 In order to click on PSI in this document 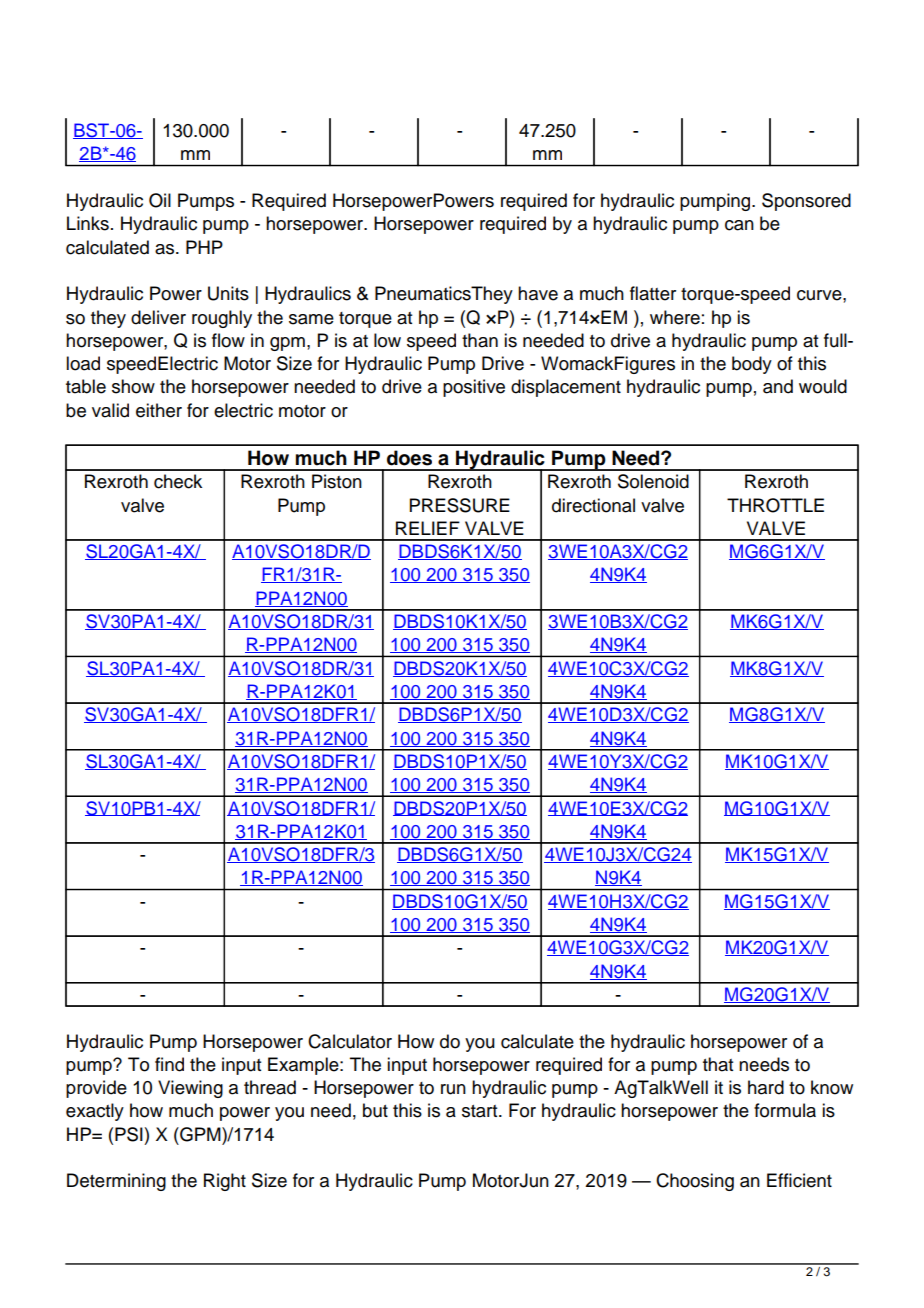, I will do `click(129, 1134)`.
